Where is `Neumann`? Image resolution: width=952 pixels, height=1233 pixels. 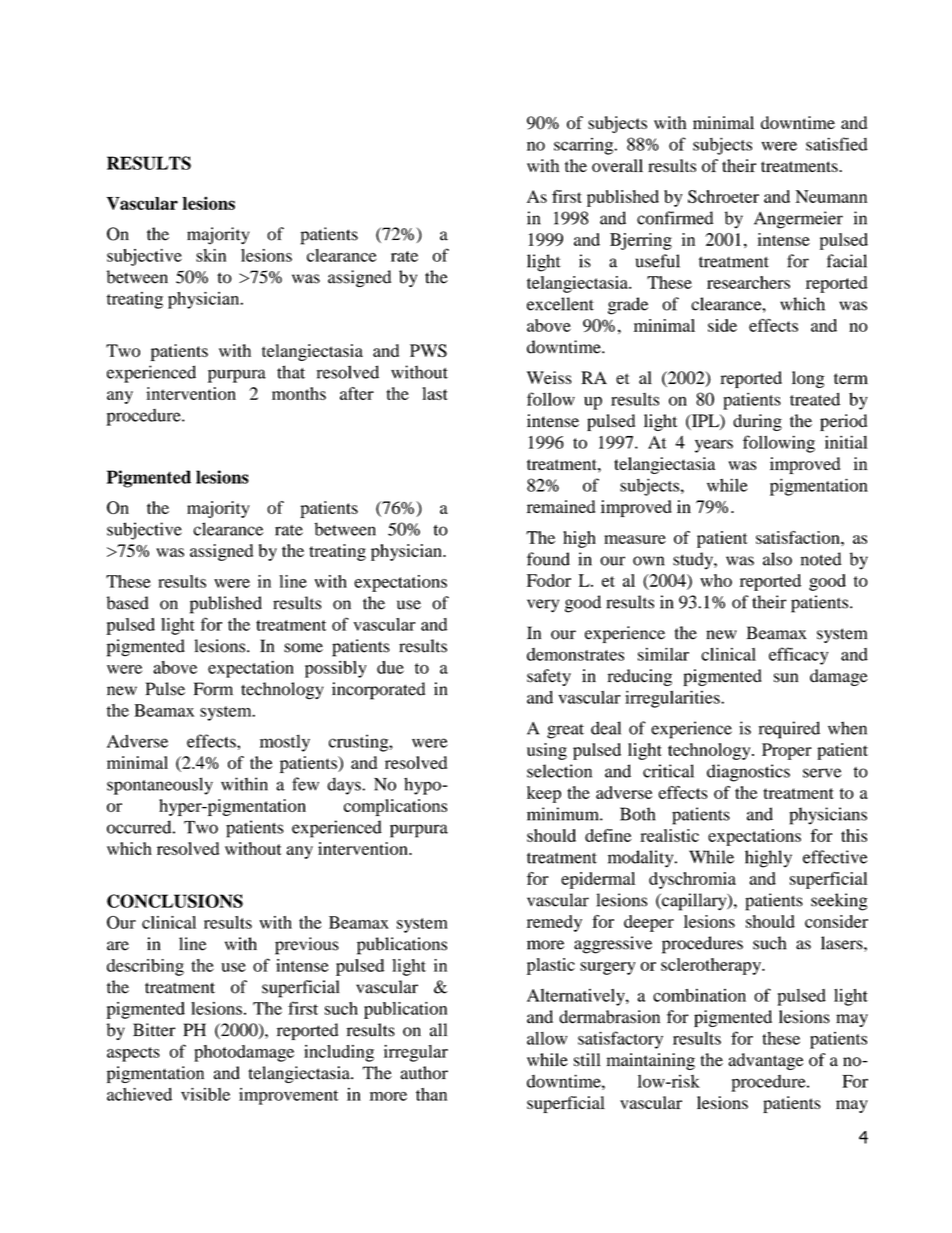 Neumann is located at coordinates (831, 196).
